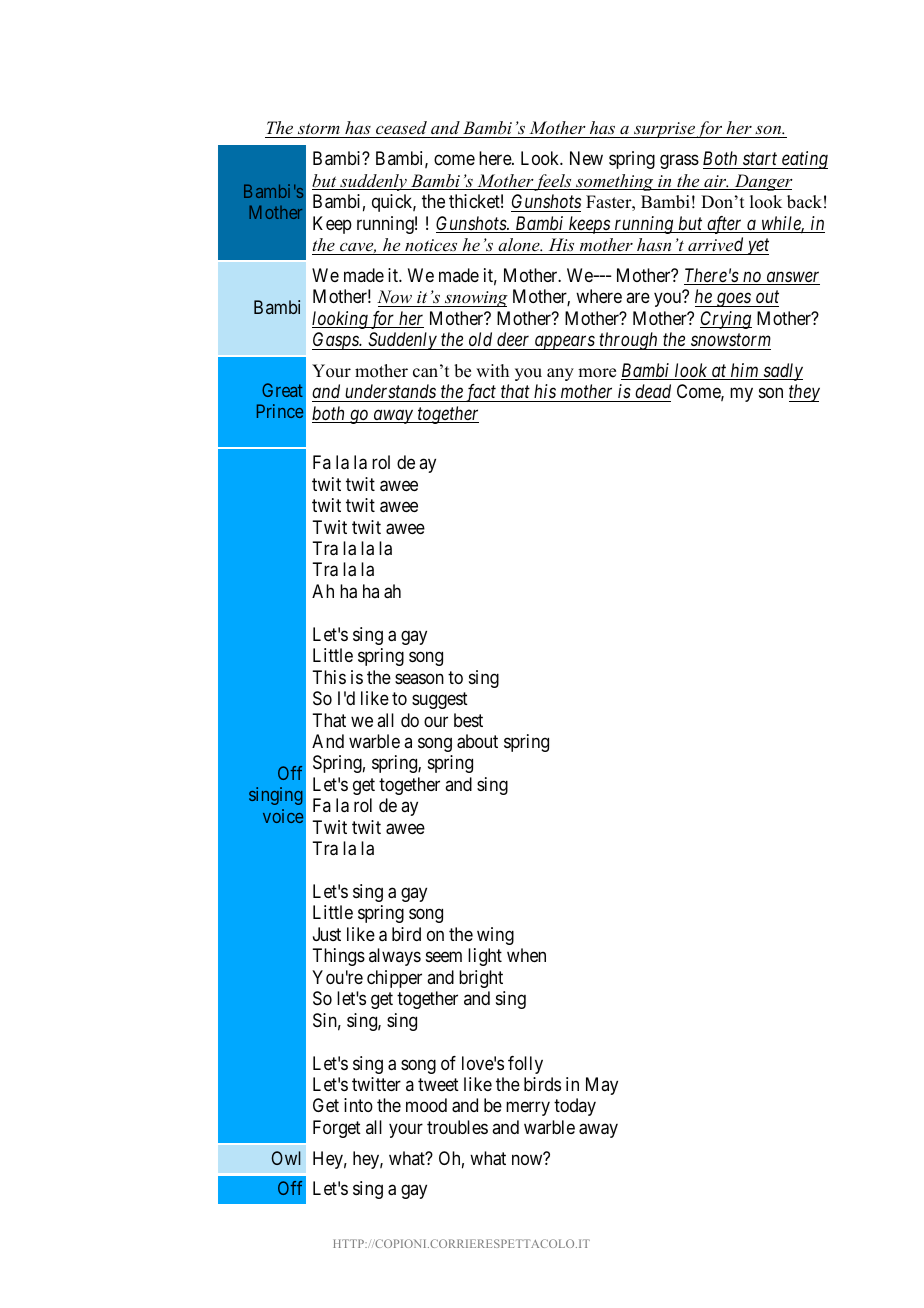 The width and height of the image is (924, 1308). Describe the element at coordinates (327, 934) in the image. I see `Just` at that location.
